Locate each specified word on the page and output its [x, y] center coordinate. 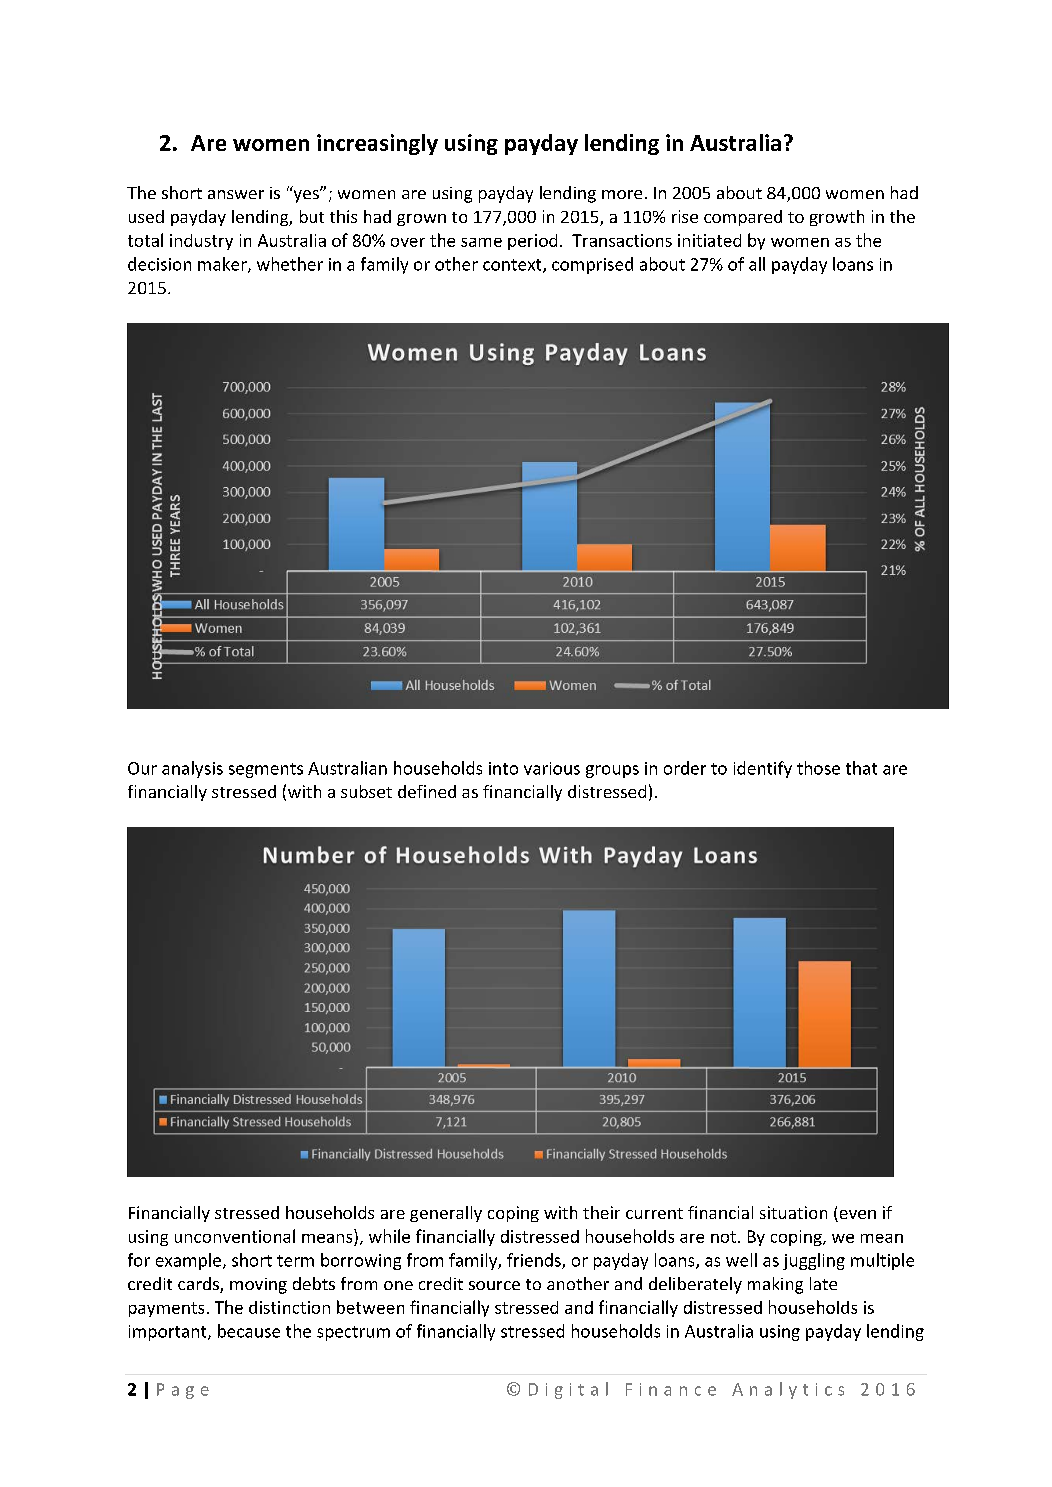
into [503, 768]
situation [793, 1212]
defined [427, 791]
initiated [709, 240]
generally [446, 1214]
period [532, 242]
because [249, 1331]
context [513, 266]
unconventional [235, 1236]
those [818, 768]
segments [266, 770]
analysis [192, 769]
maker [223, 265]
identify [763, 769]
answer [236, 194]
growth [837, 218]
